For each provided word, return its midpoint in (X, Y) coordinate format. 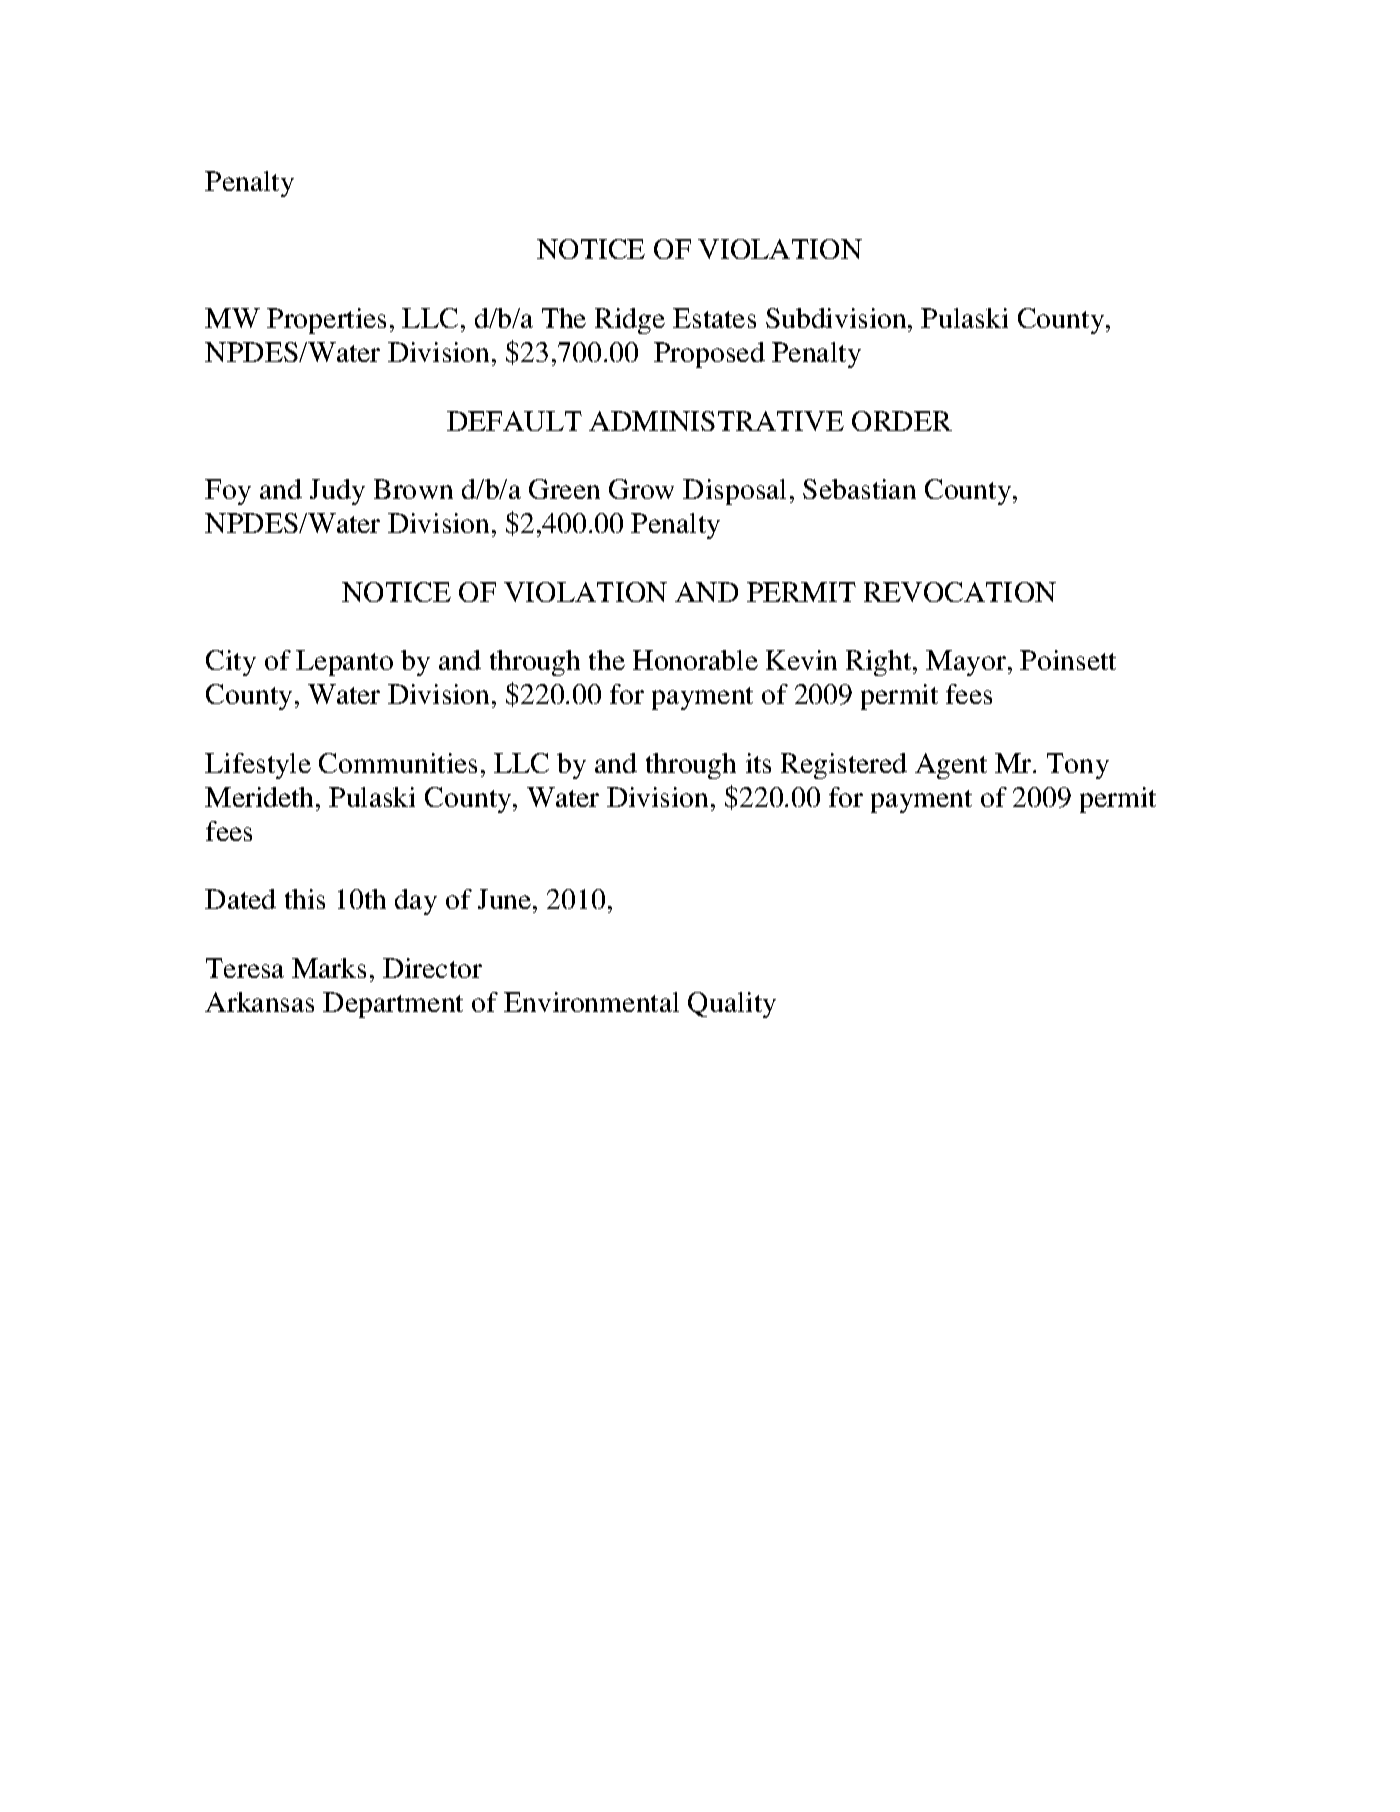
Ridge (630, 321)
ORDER (902, 421)
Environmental (591, 1002)
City (231, 663)
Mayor (967, 663)
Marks (329, 968)
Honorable (695, 660)
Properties (326, 321)
